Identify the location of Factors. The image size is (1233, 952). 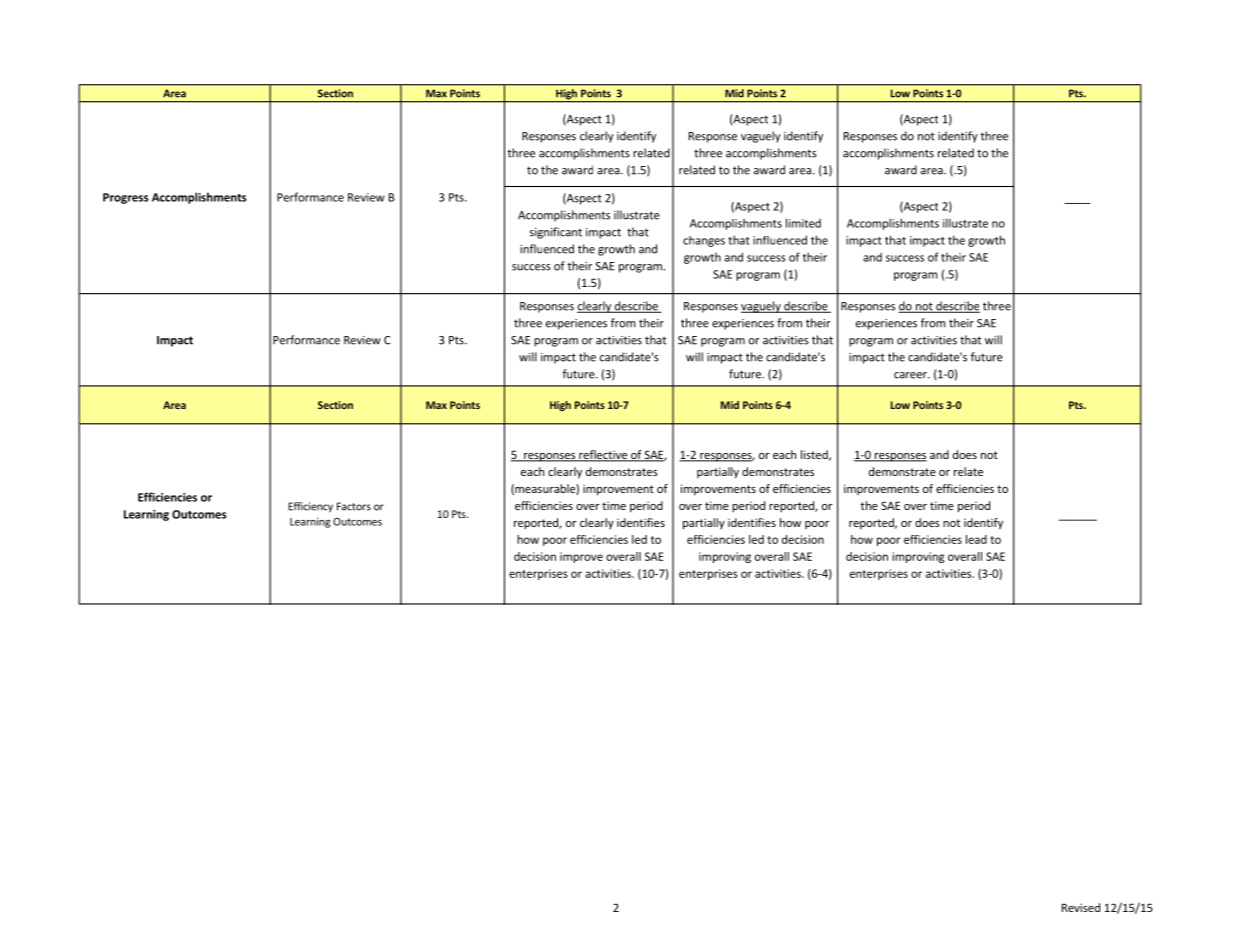
(354, 506).
